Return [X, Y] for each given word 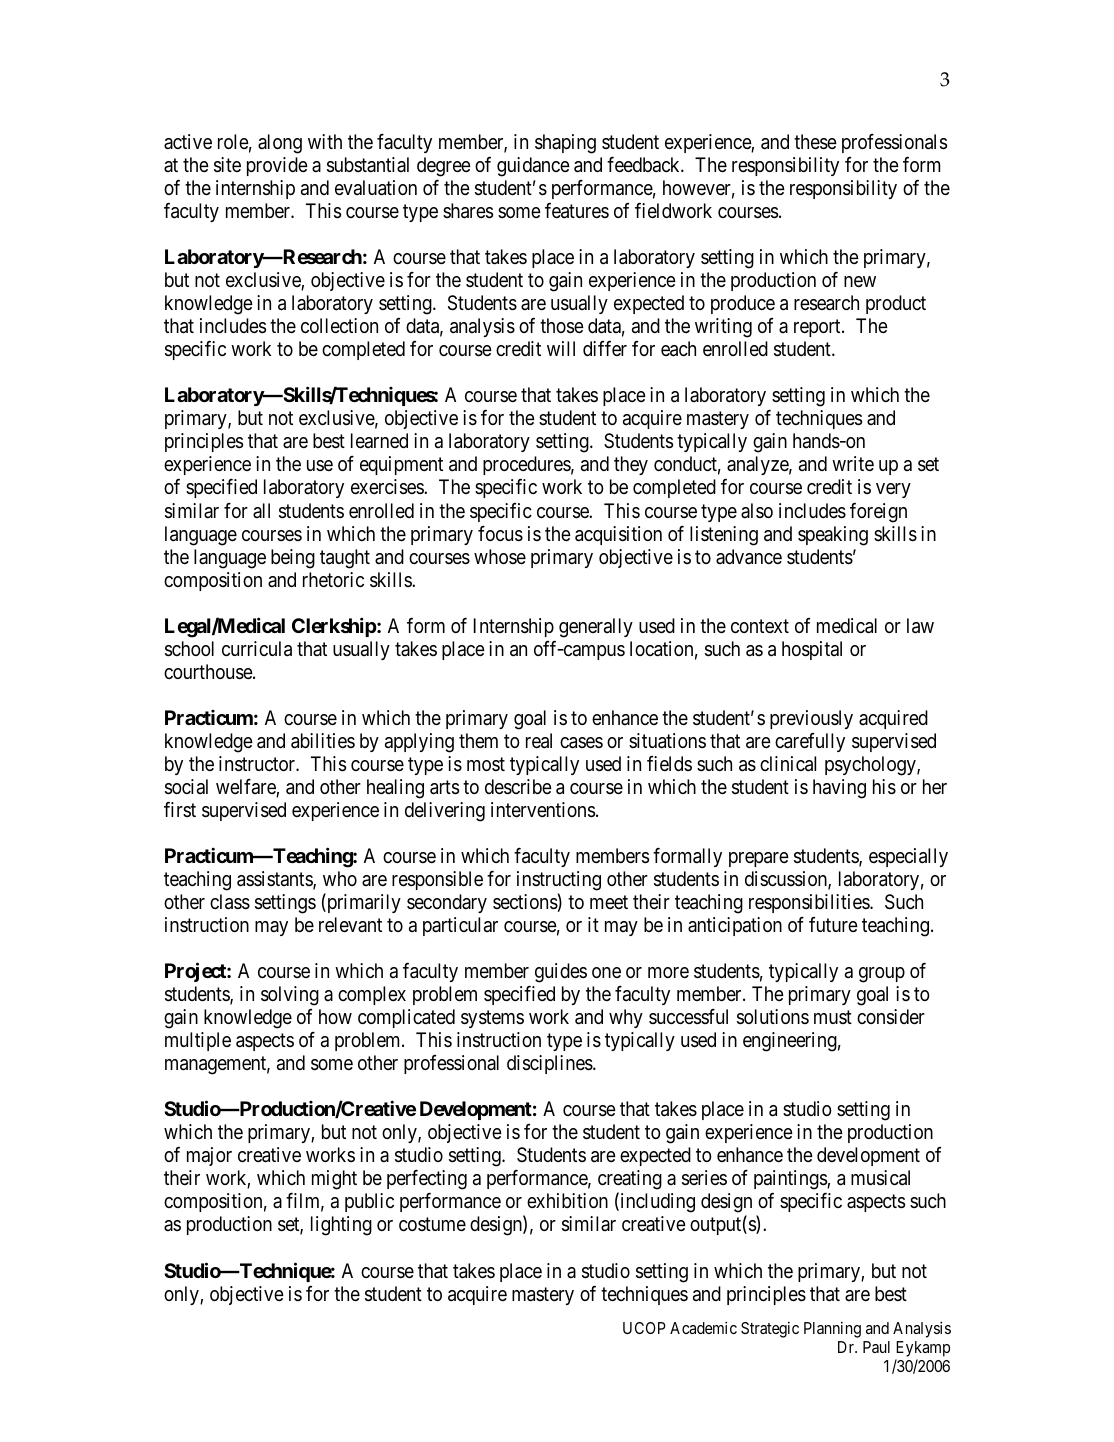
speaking [833, 536]
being [293, 559]
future [833, 924]
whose [500, 557]
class [230, 902]
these [815, 142]
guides [561, 973]
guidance [533, 167]
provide [277, 166]
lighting [341, 1226]
